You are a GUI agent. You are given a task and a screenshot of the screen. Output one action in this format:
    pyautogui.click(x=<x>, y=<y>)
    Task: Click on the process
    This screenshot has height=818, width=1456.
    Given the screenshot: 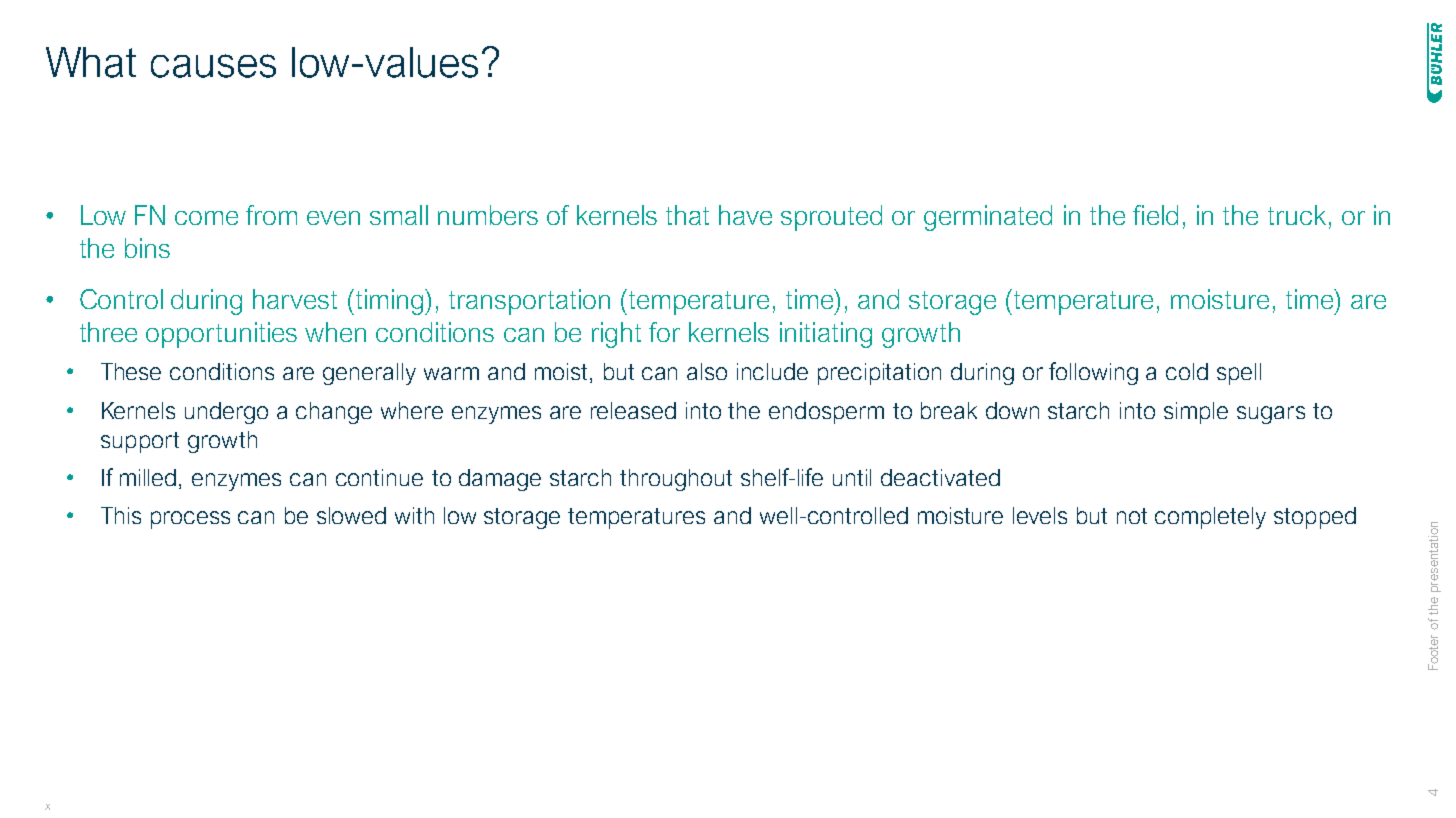 What is the action you would take?
    pyautogui.click(x=190, y=520)
